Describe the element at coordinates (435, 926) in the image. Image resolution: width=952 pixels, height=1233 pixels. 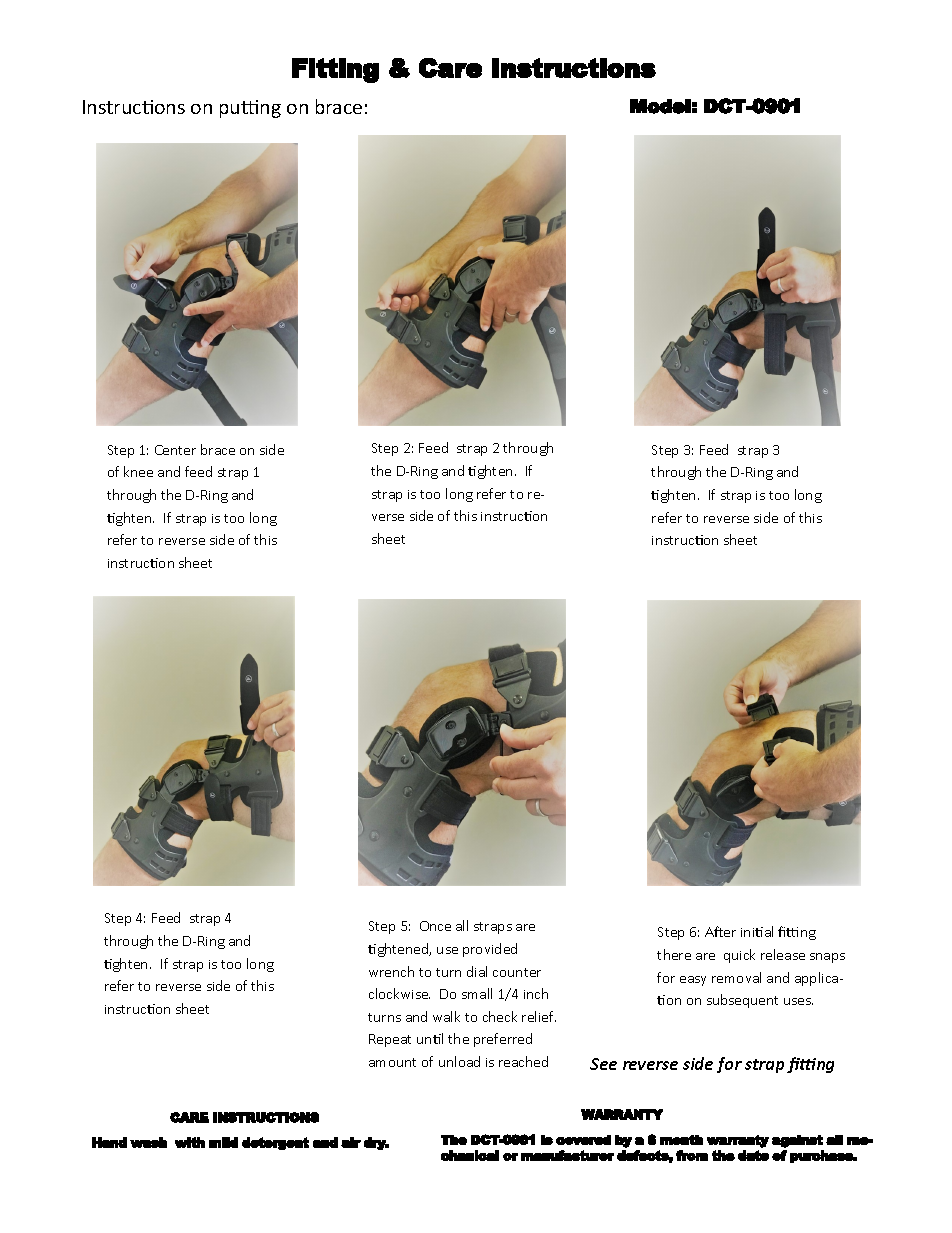
I see `Once` at that location.
